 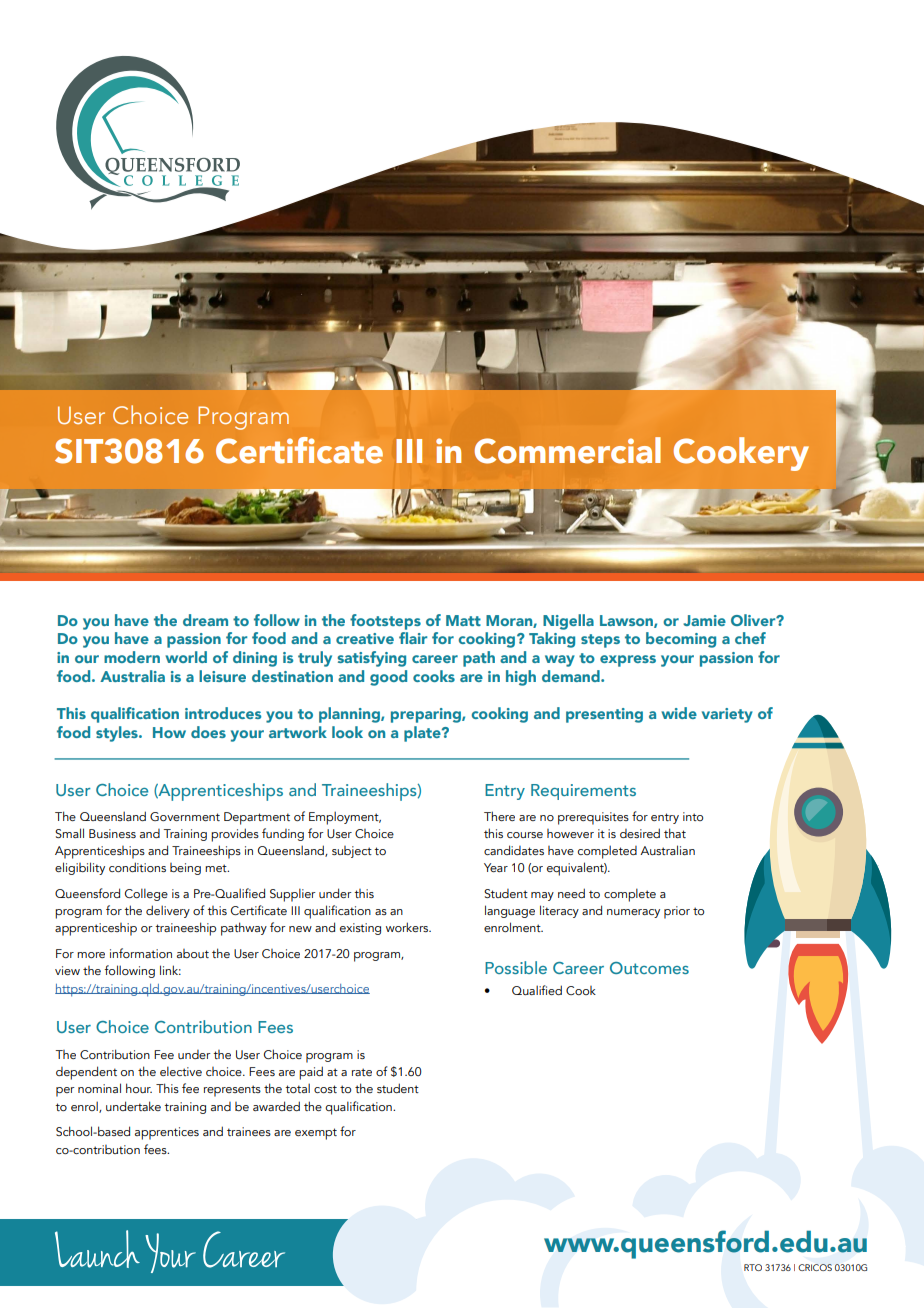 What do you see at coordinates (97, 1249) in the page?
I see `Launch` at bounding box center [97, 1249].
